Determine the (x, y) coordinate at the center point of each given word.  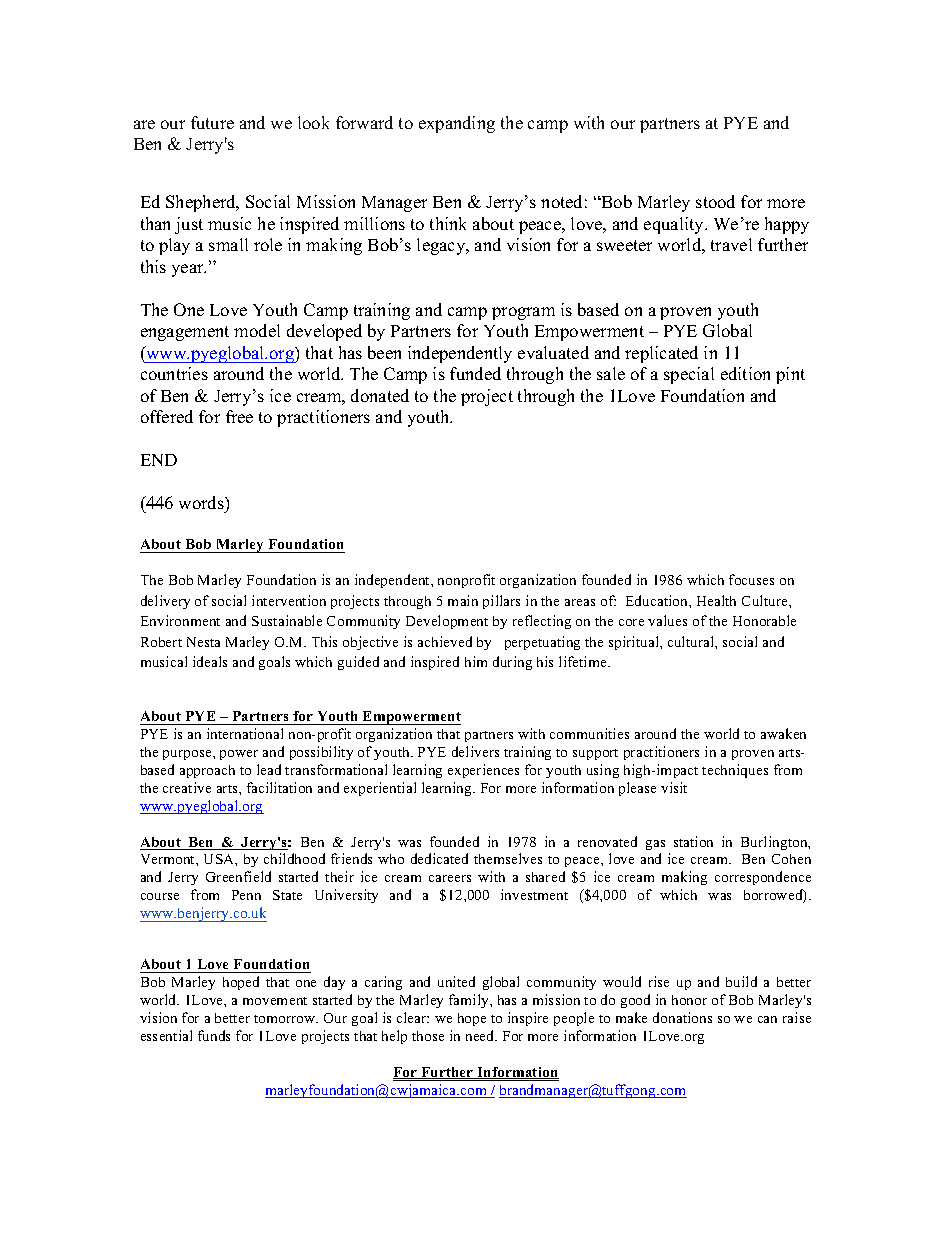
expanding (457, 124)
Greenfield (238, 876)
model (257, 330)
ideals (210, 661)
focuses (751, 579)
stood (715, 201)
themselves (508, 858)
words (202, 502)
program (523, 313)
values (667, 620)
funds (214, 1035)
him (476, 661)
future (212, 122)
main (463, 600)
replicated (661, 354)
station (693, 841)
